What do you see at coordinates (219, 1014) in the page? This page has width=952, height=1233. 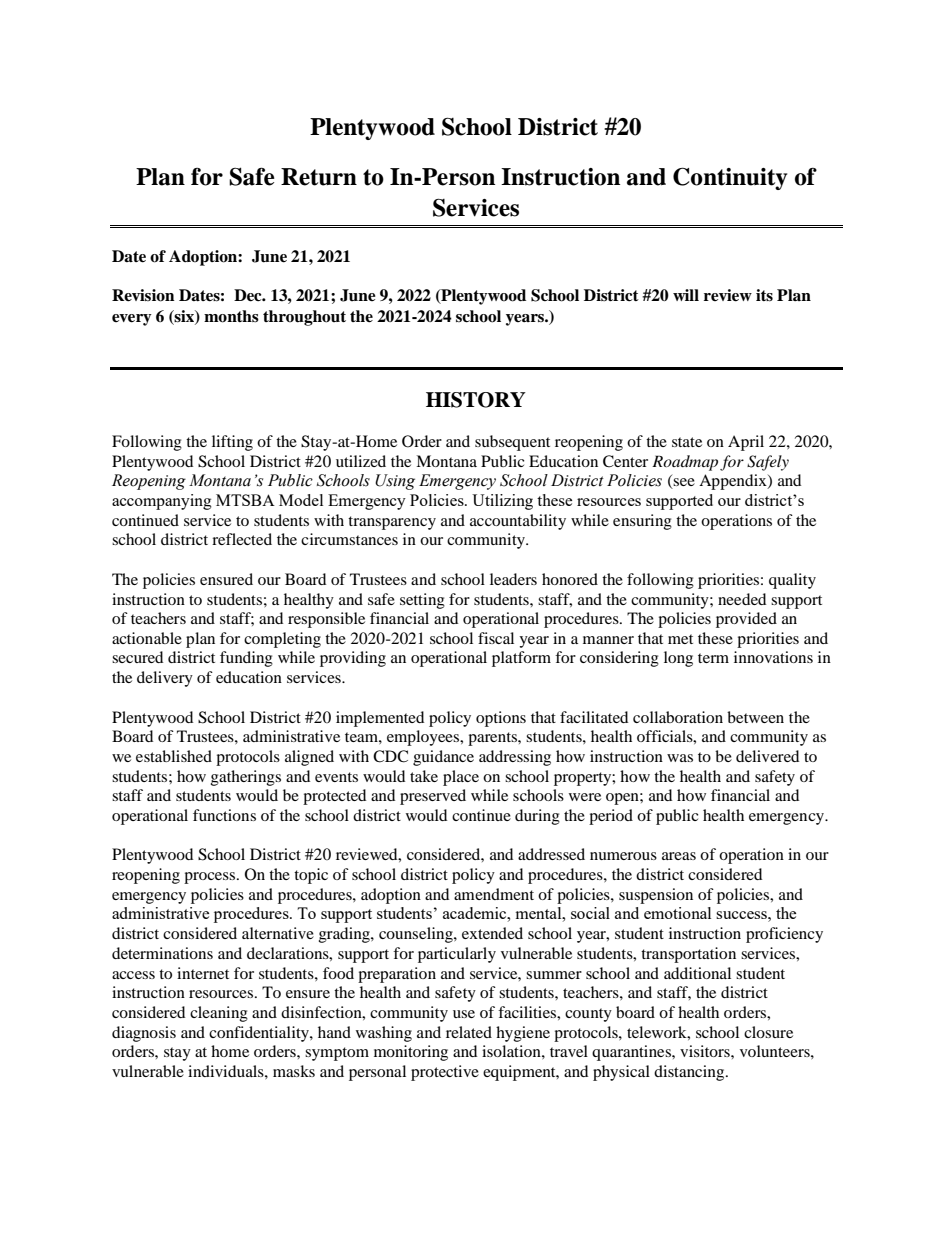 I see `cleaning` at bounding box center [219, 1014].
